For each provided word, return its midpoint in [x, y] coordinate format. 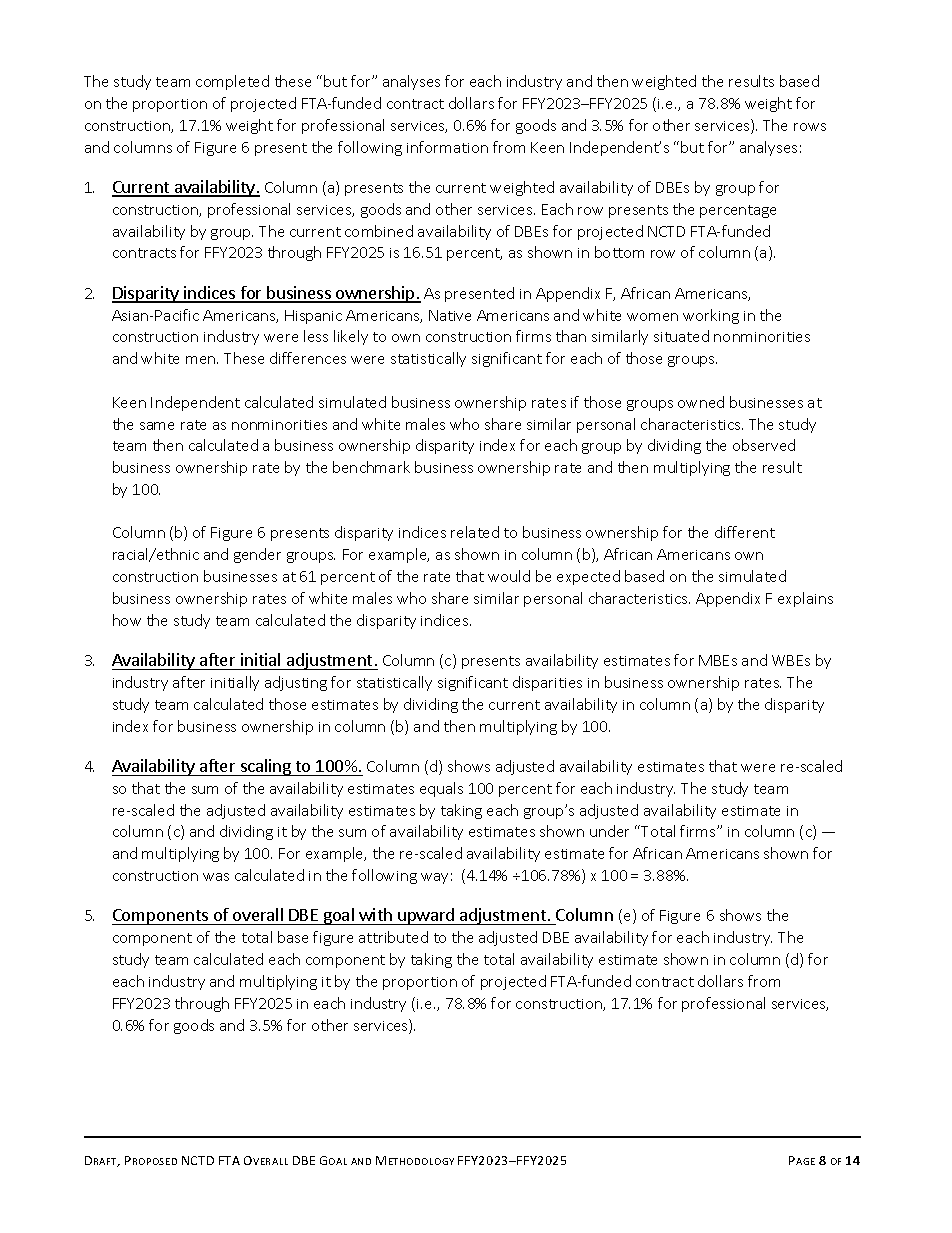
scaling [265, 767]
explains [805, 599]
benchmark [371, 467]
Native [450, 315]
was [216, 877]
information [447, 147]
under [609, 831]
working [711, 316]
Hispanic [313, 317]
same [157, 426]
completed [232, 82]
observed [764, 445]
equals [441, 789]
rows [810, 127]
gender [257, 555]
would [509, 576]
